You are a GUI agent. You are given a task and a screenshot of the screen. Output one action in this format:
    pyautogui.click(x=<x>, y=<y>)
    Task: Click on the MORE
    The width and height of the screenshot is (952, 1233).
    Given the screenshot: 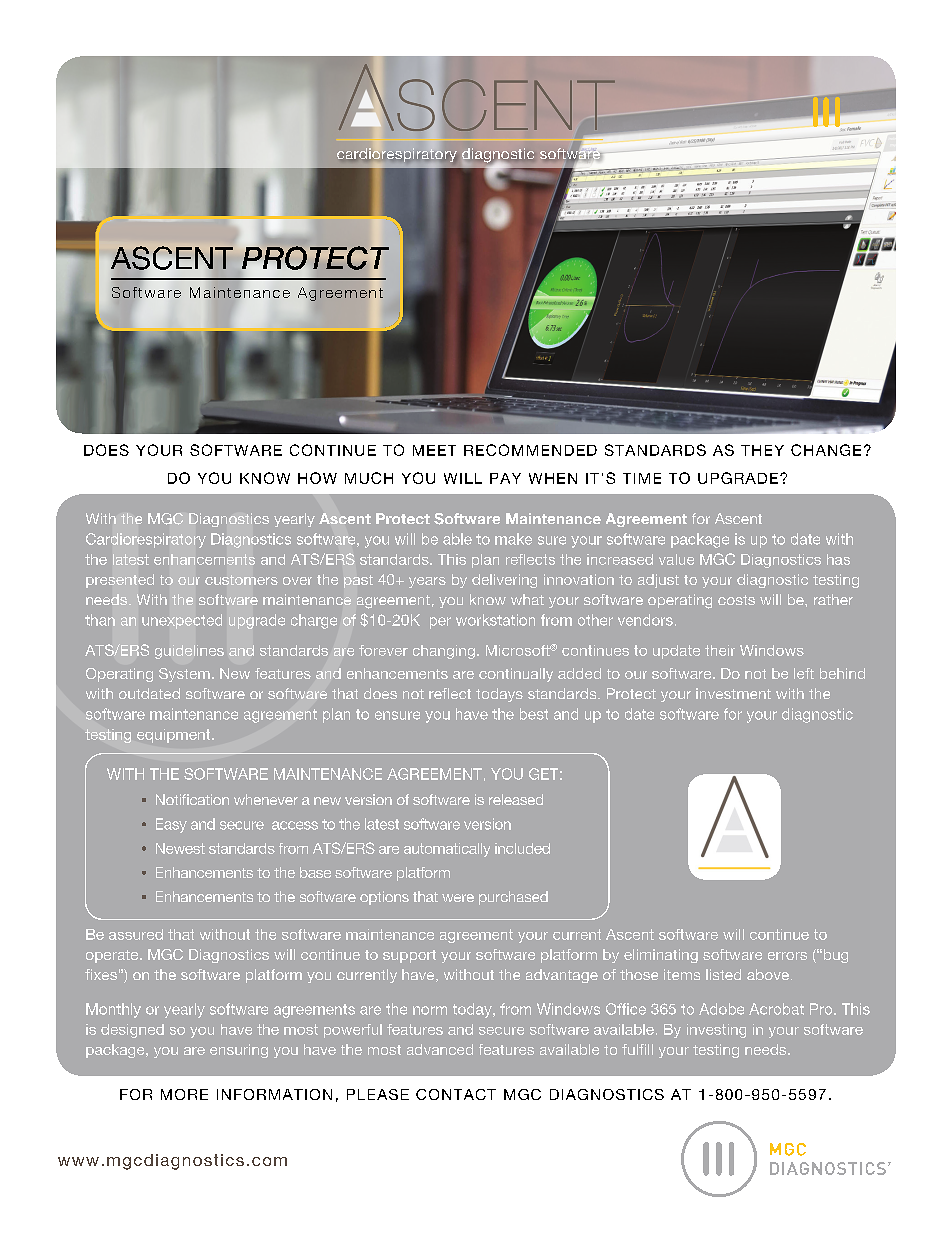 What is the action you would take?
    pyautogui.click(x=184, y=1094)
